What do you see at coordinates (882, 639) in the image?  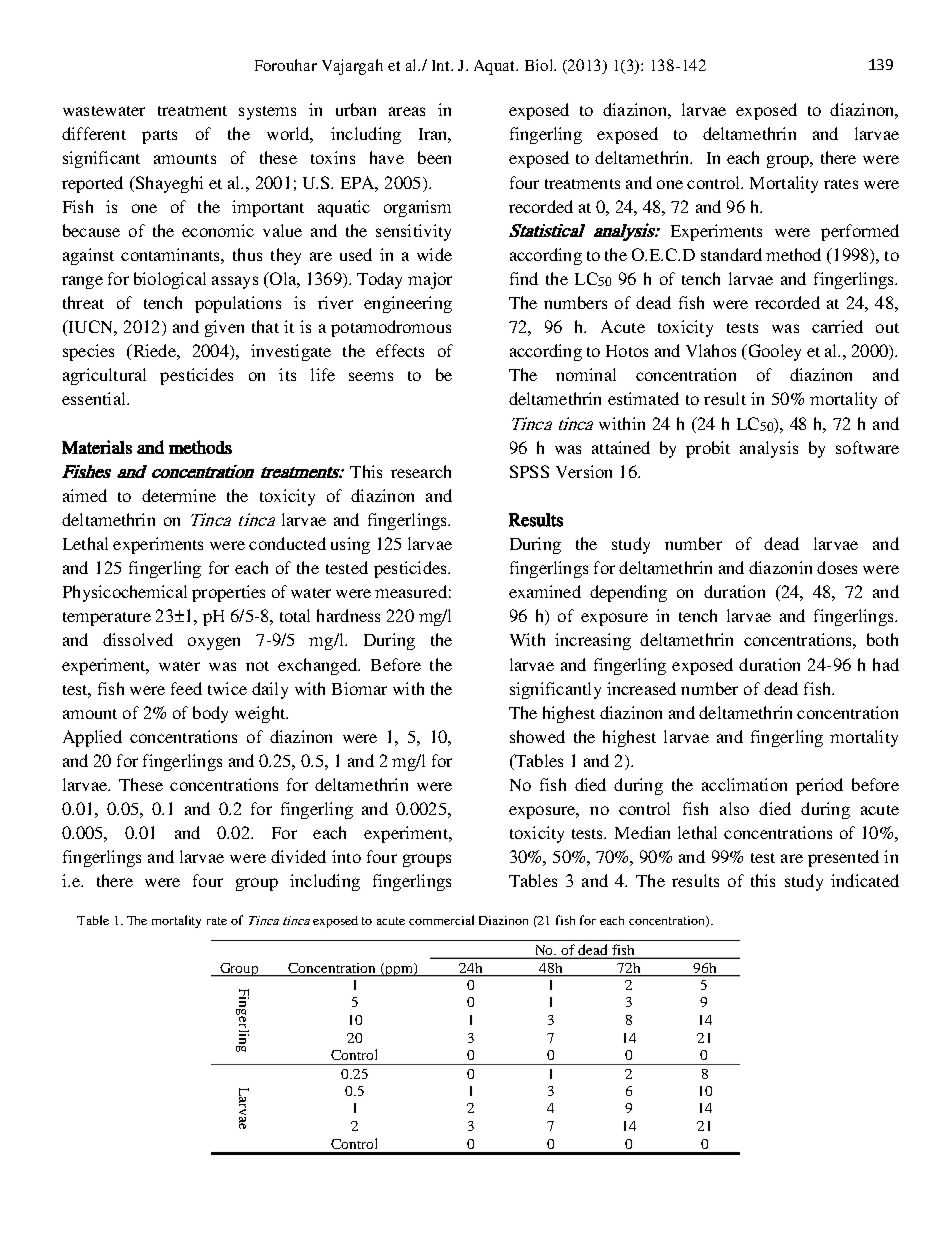 I see `both` at bounding box center [882, 639].
